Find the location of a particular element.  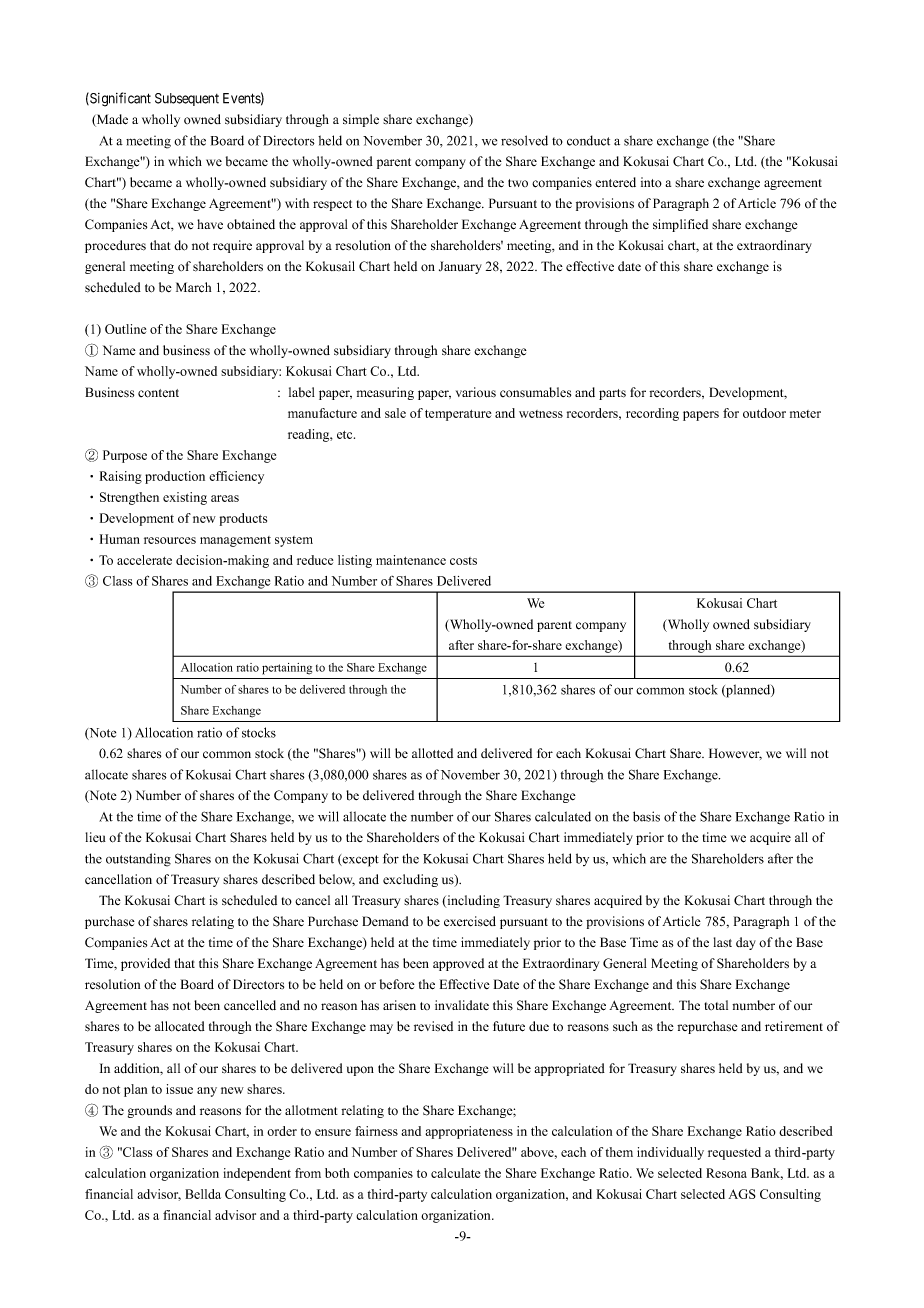

lieu is located at coordinates (96, 837).
